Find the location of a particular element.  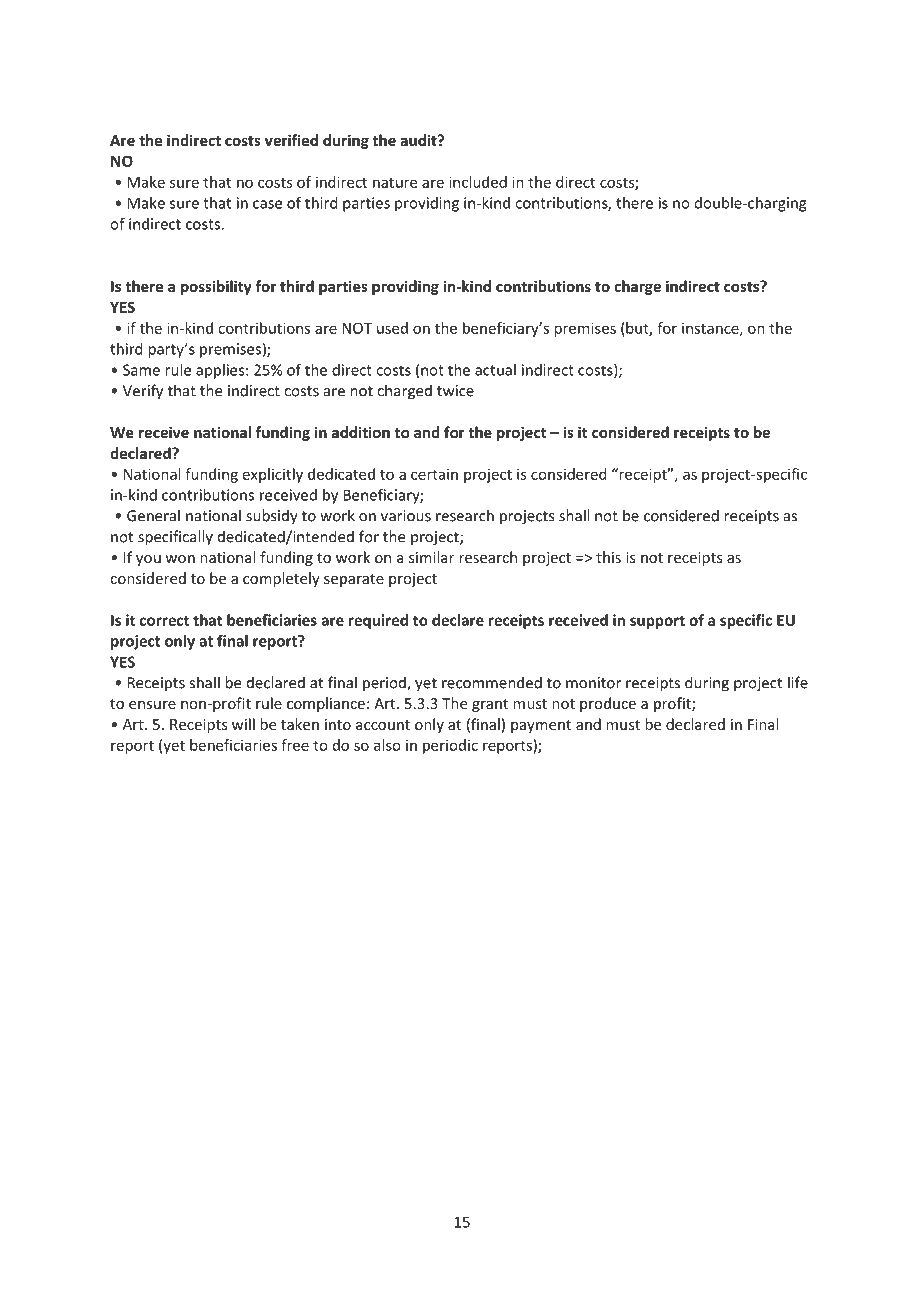

support is located at coordinates (657, 622).
